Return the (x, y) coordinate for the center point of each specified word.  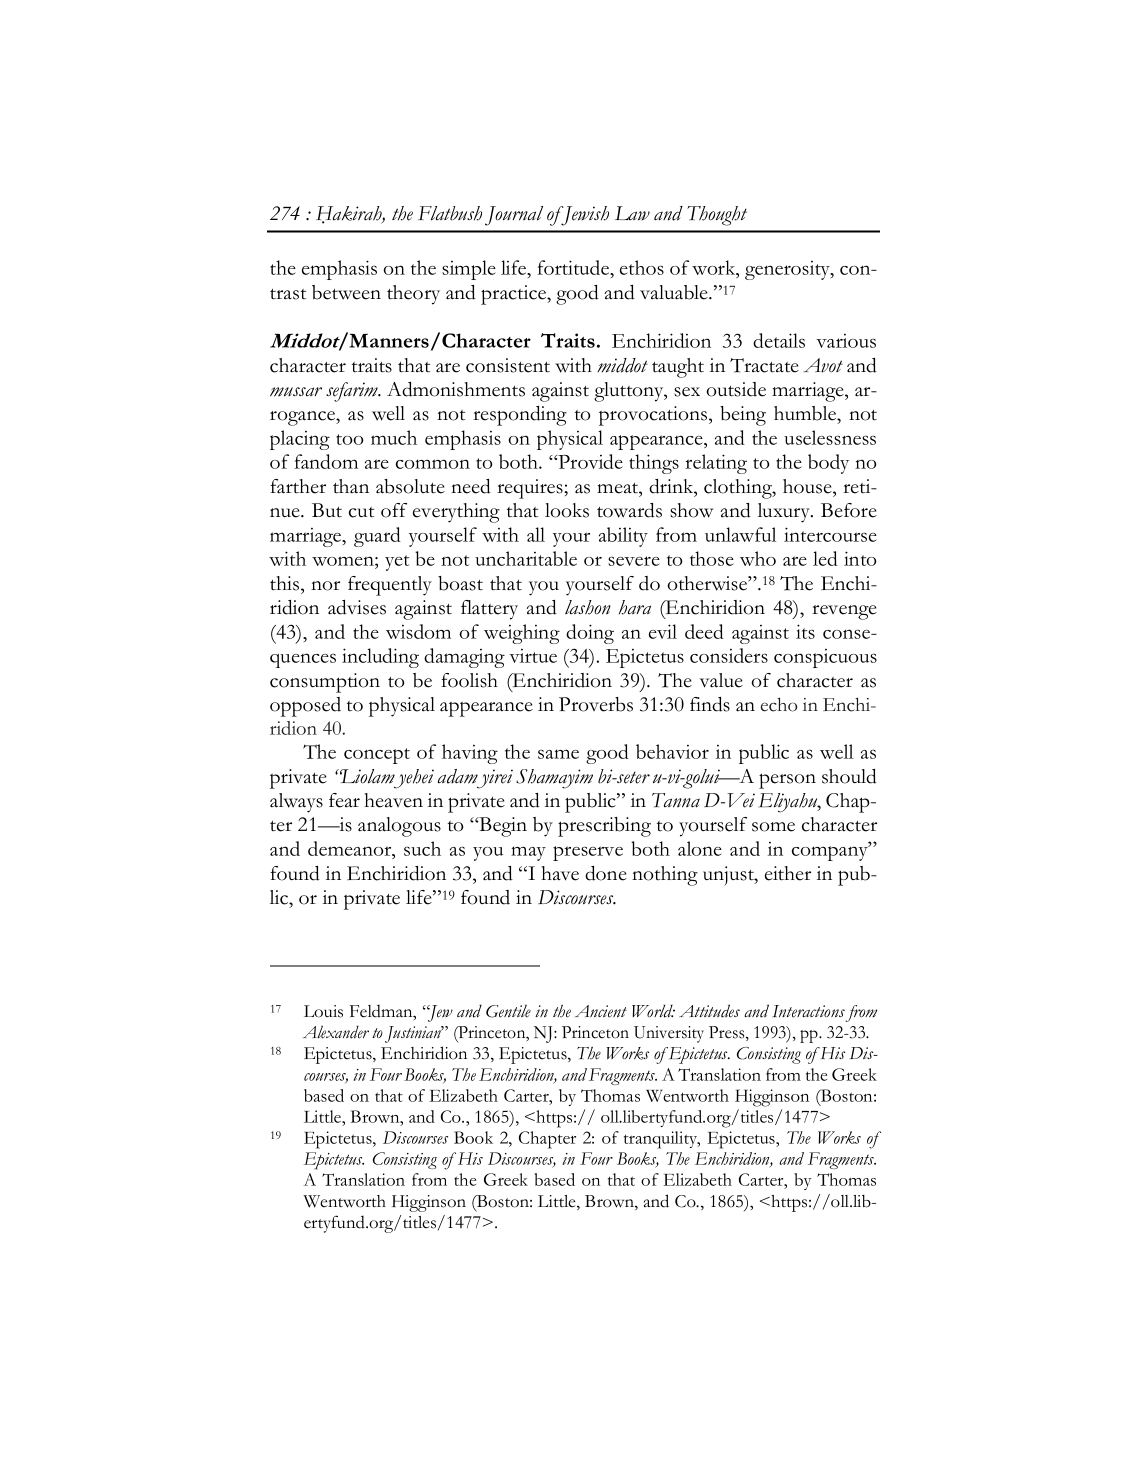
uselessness (830, 437)
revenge (844, 612)
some (773, 827)
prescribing (604, 827)
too (350, 439)
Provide (589, 461)
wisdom (418, 631)
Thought (717, 216)
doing (590, 634)
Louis (323, 1011)
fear (344, 800)
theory (413, 295)
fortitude (575, 269)
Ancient (601, 1011)
